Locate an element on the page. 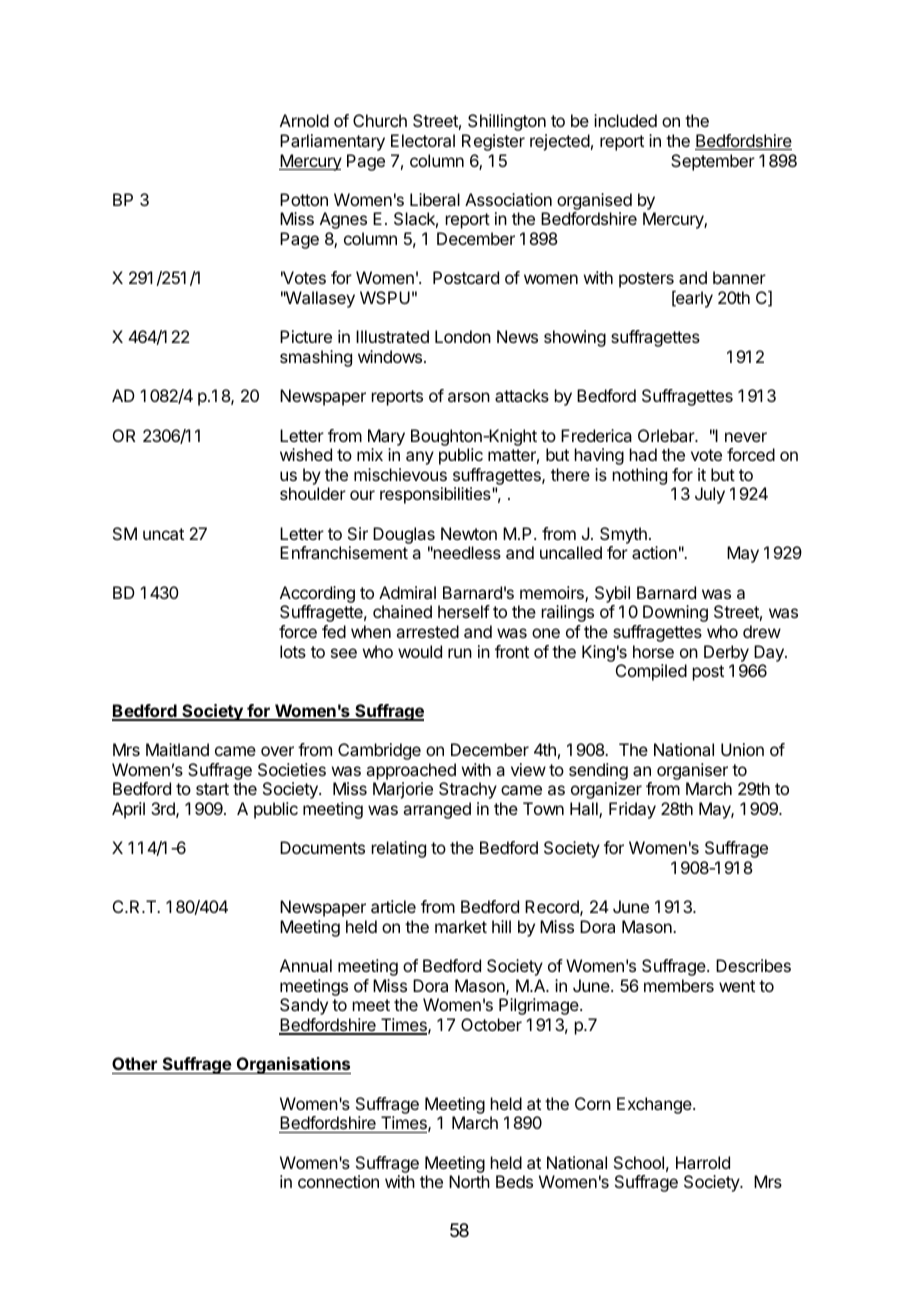  lots is located at coordinates (293, 651).
